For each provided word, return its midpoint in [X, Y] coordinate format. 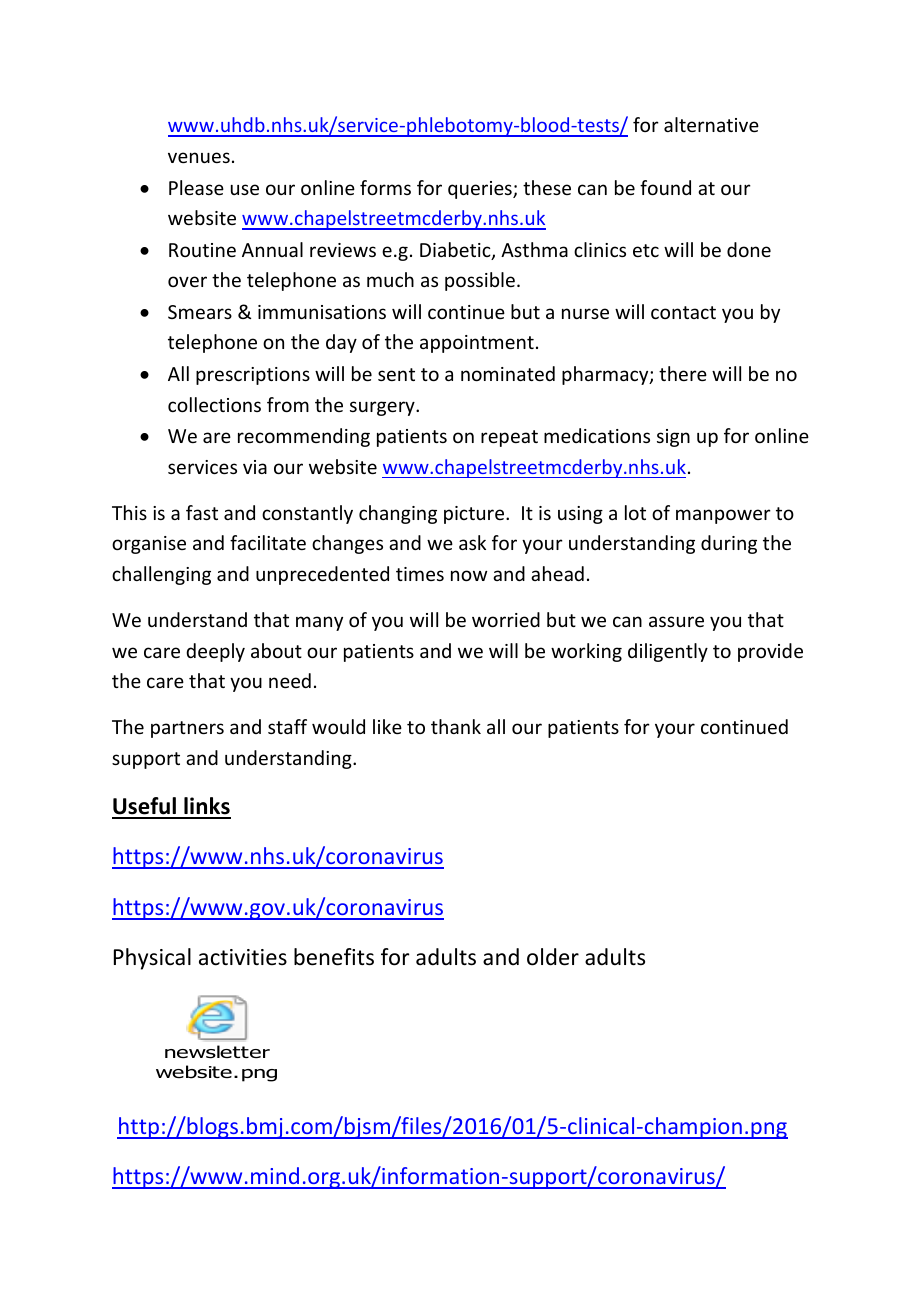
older [553, 957]
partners [187, 729]
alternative [711, 124]
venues [199, 157]
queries [481, 190]
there [683, 373]
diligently [668, 652]
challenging [161, 575]
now [469, 575]
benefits [334, 957]
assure [676, 621]
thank [456, 726]
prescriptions [253, 376]
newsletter [217, 1052]
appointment [477, 344]
